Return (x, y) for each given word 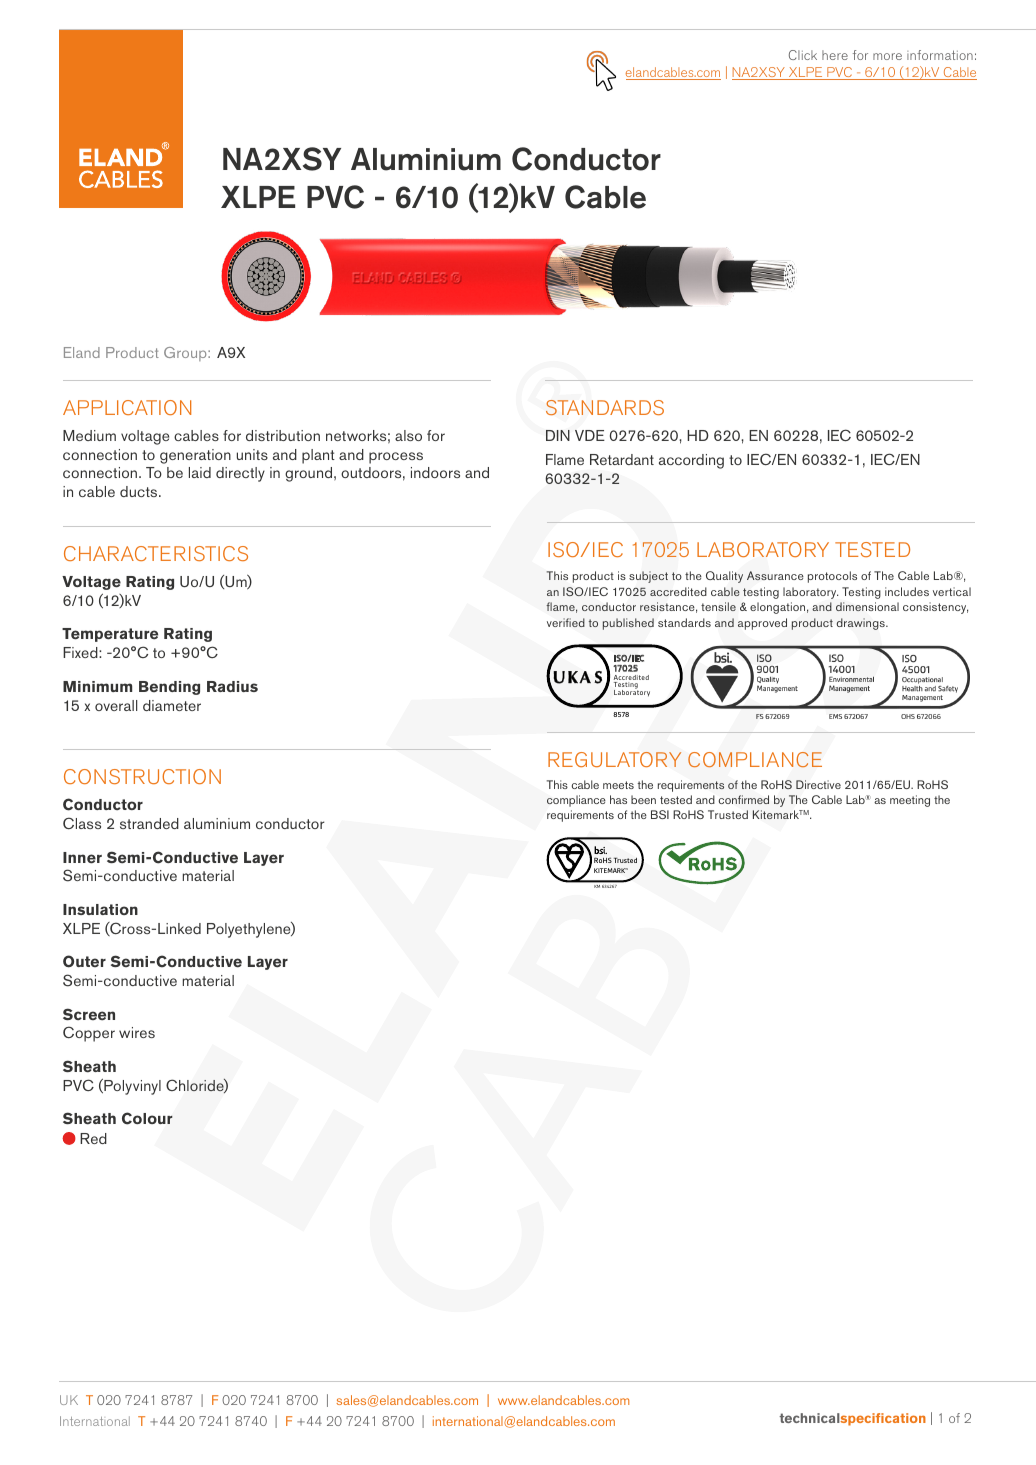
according (691, 461)
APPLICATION (127, 407)
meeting (910, 801)
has (618, 799)
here (835, 55)
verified (566, 622)
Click (803, 55)
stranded (149, 823)
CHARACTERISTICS (156, 553)
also (408, 435)
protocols (832, 577)
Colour (147, 1118)
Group (186, 354)
